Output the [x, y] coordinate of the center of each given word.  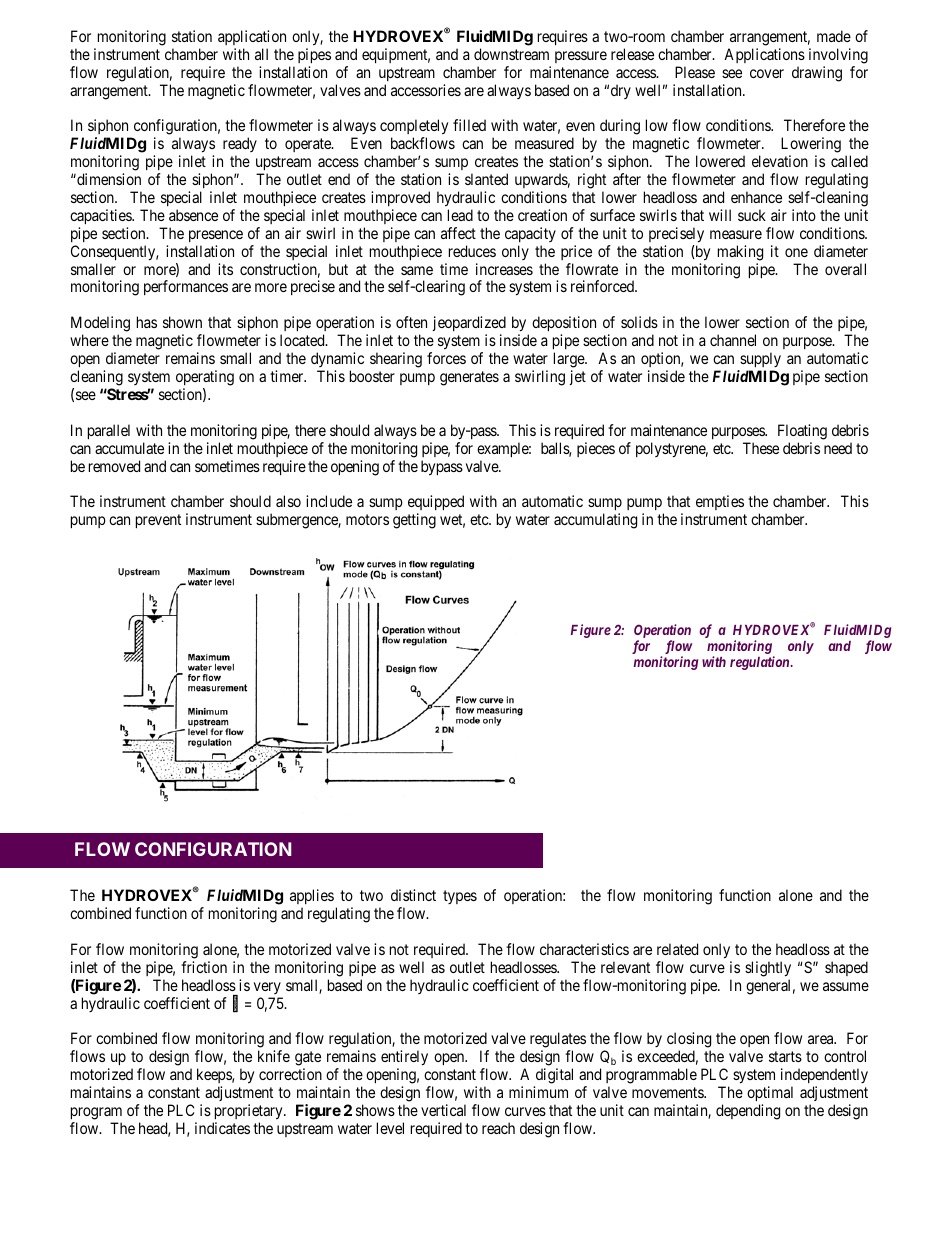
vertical [443, 1110]
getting [414, 521]
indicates [222, 1128]
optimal [770, 1093]
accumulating [595, 521]
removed [114, 466]
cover [767, 73]
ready [240, 146]
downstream [511, 54]
